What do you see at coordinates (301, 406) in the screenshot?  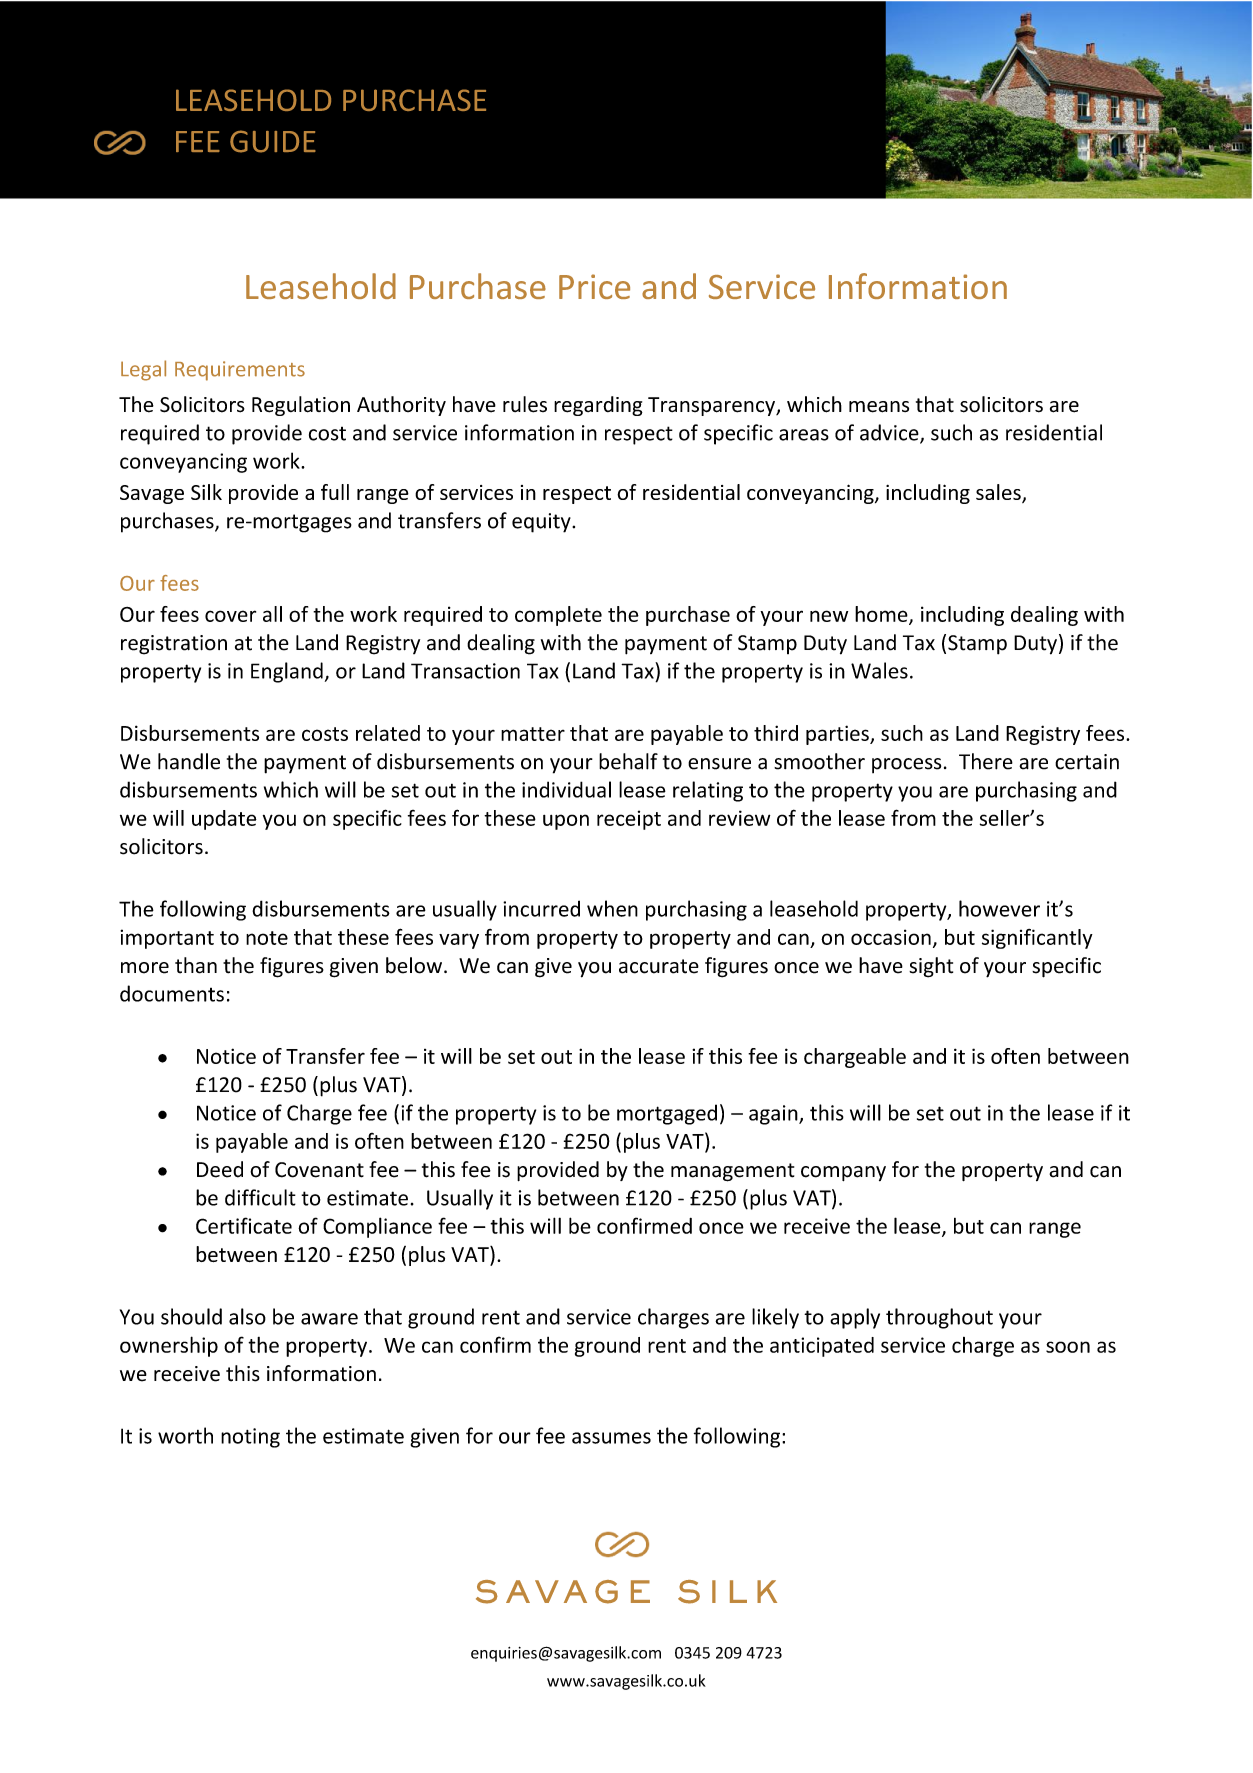 I see `Regulation` at bounding box center [301, 406].
